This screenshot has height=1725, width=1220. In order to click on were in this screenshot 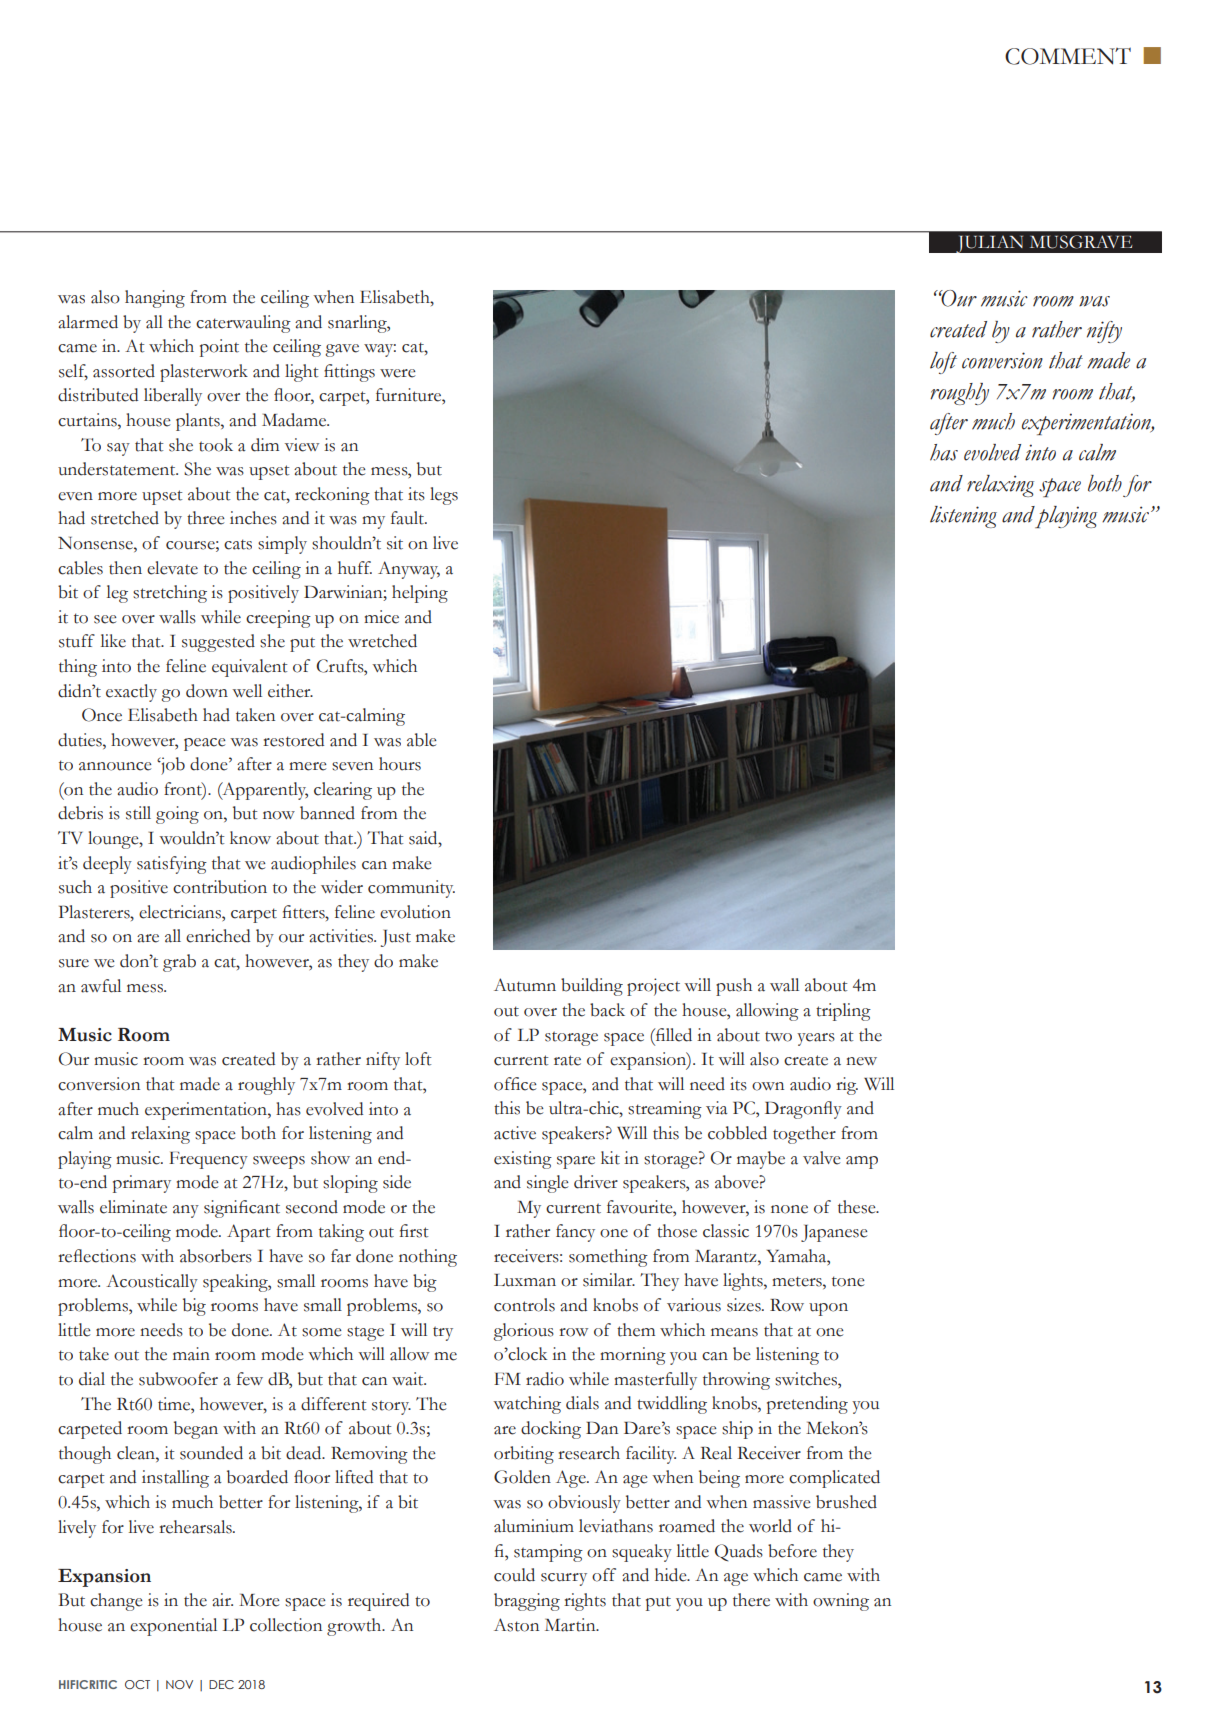, I will do `click(398, 373)`.
